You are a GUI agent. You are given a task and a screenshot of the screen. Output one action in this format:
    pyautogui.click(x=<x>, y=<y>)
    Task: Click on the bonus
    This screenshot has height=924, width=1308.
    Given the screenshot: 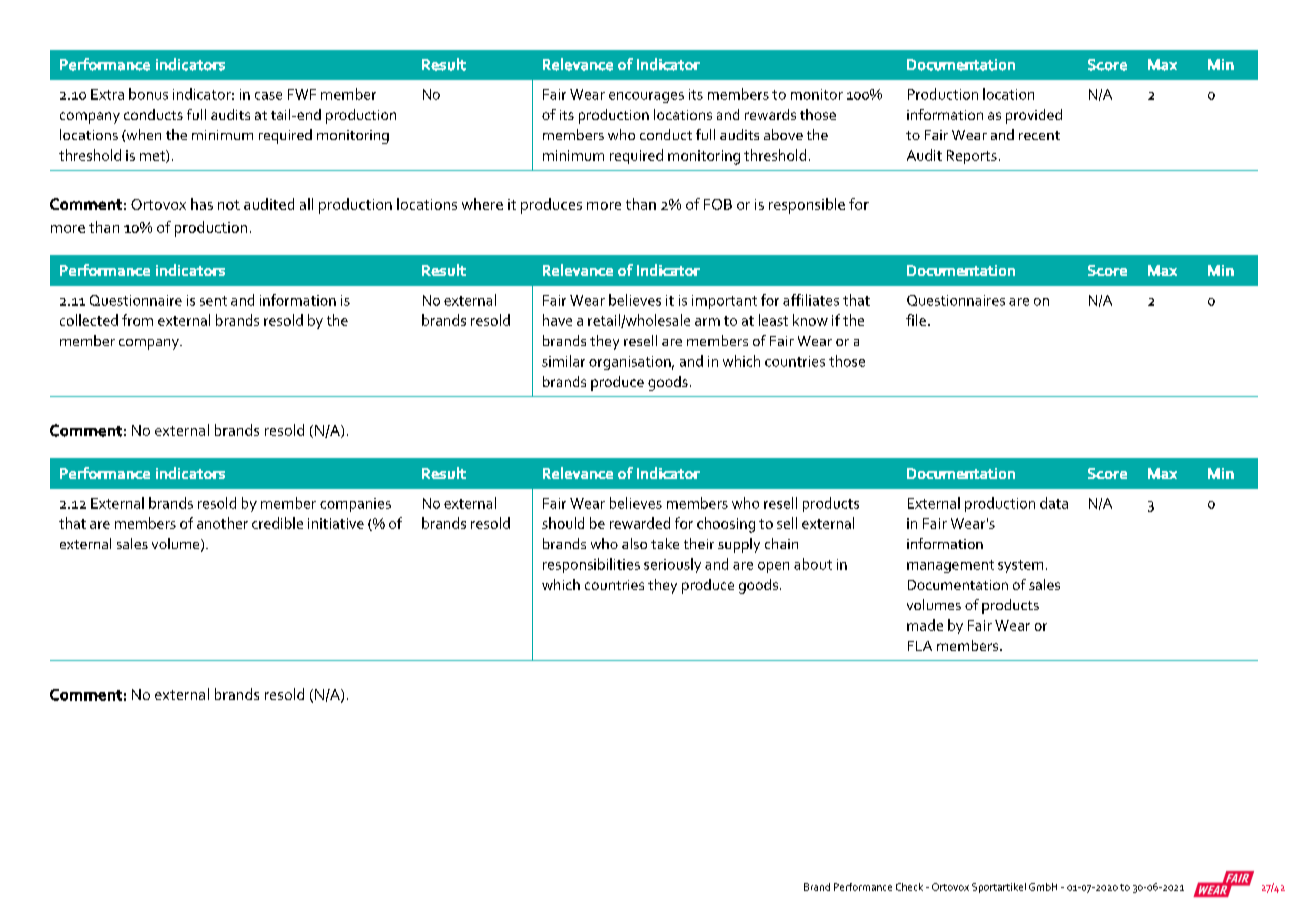 What is the action you would take?
    pyautogui.click(x=148, y=94)
